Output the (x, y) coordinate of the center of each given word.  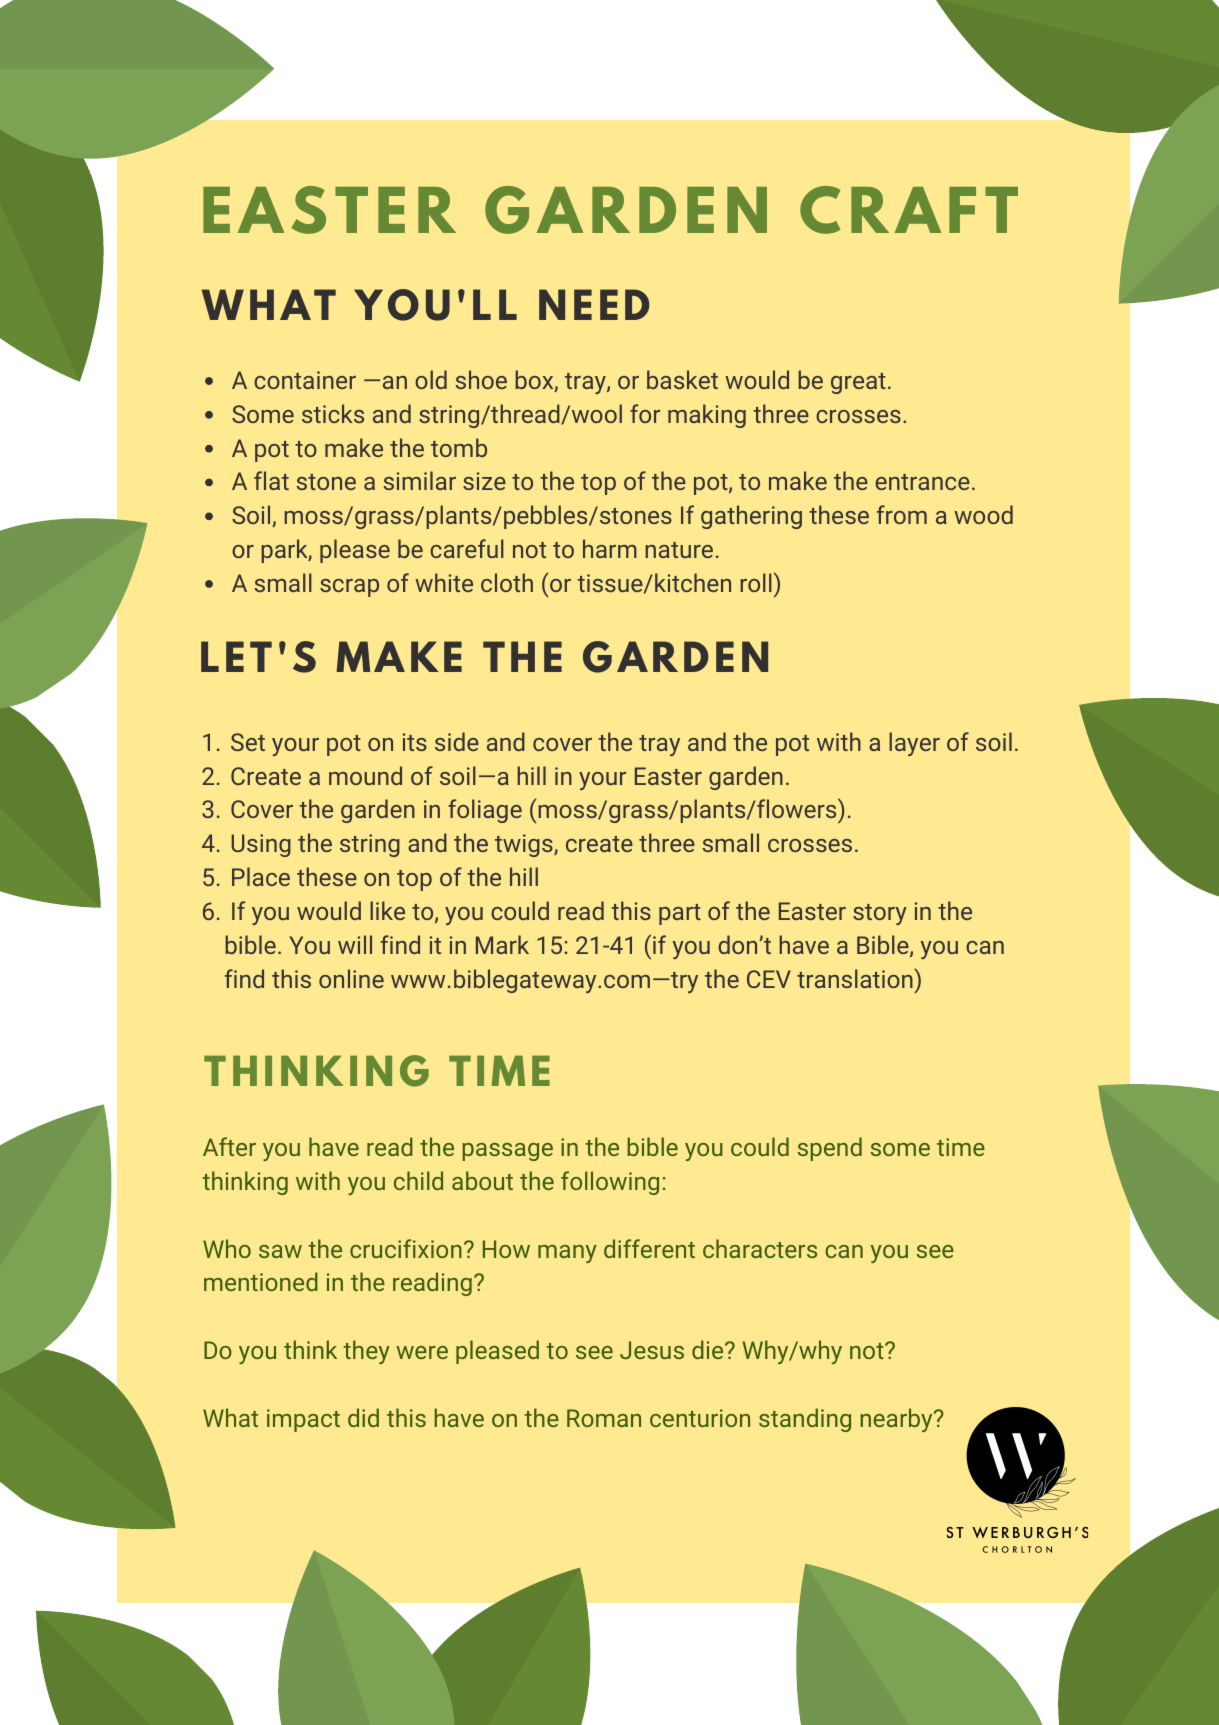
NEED (594, 304)
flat (271, 480)
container (305, 380)
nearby (896, 1420)
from (902, 514)
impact (303, 1420)
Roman (604, 1418)
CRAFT (909, 210)
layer (914, 744)
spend (830, 1149)
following (610, 1183)
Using (261, 845)
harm (610, 548)
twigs (525, 845)
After (229, 1146)
